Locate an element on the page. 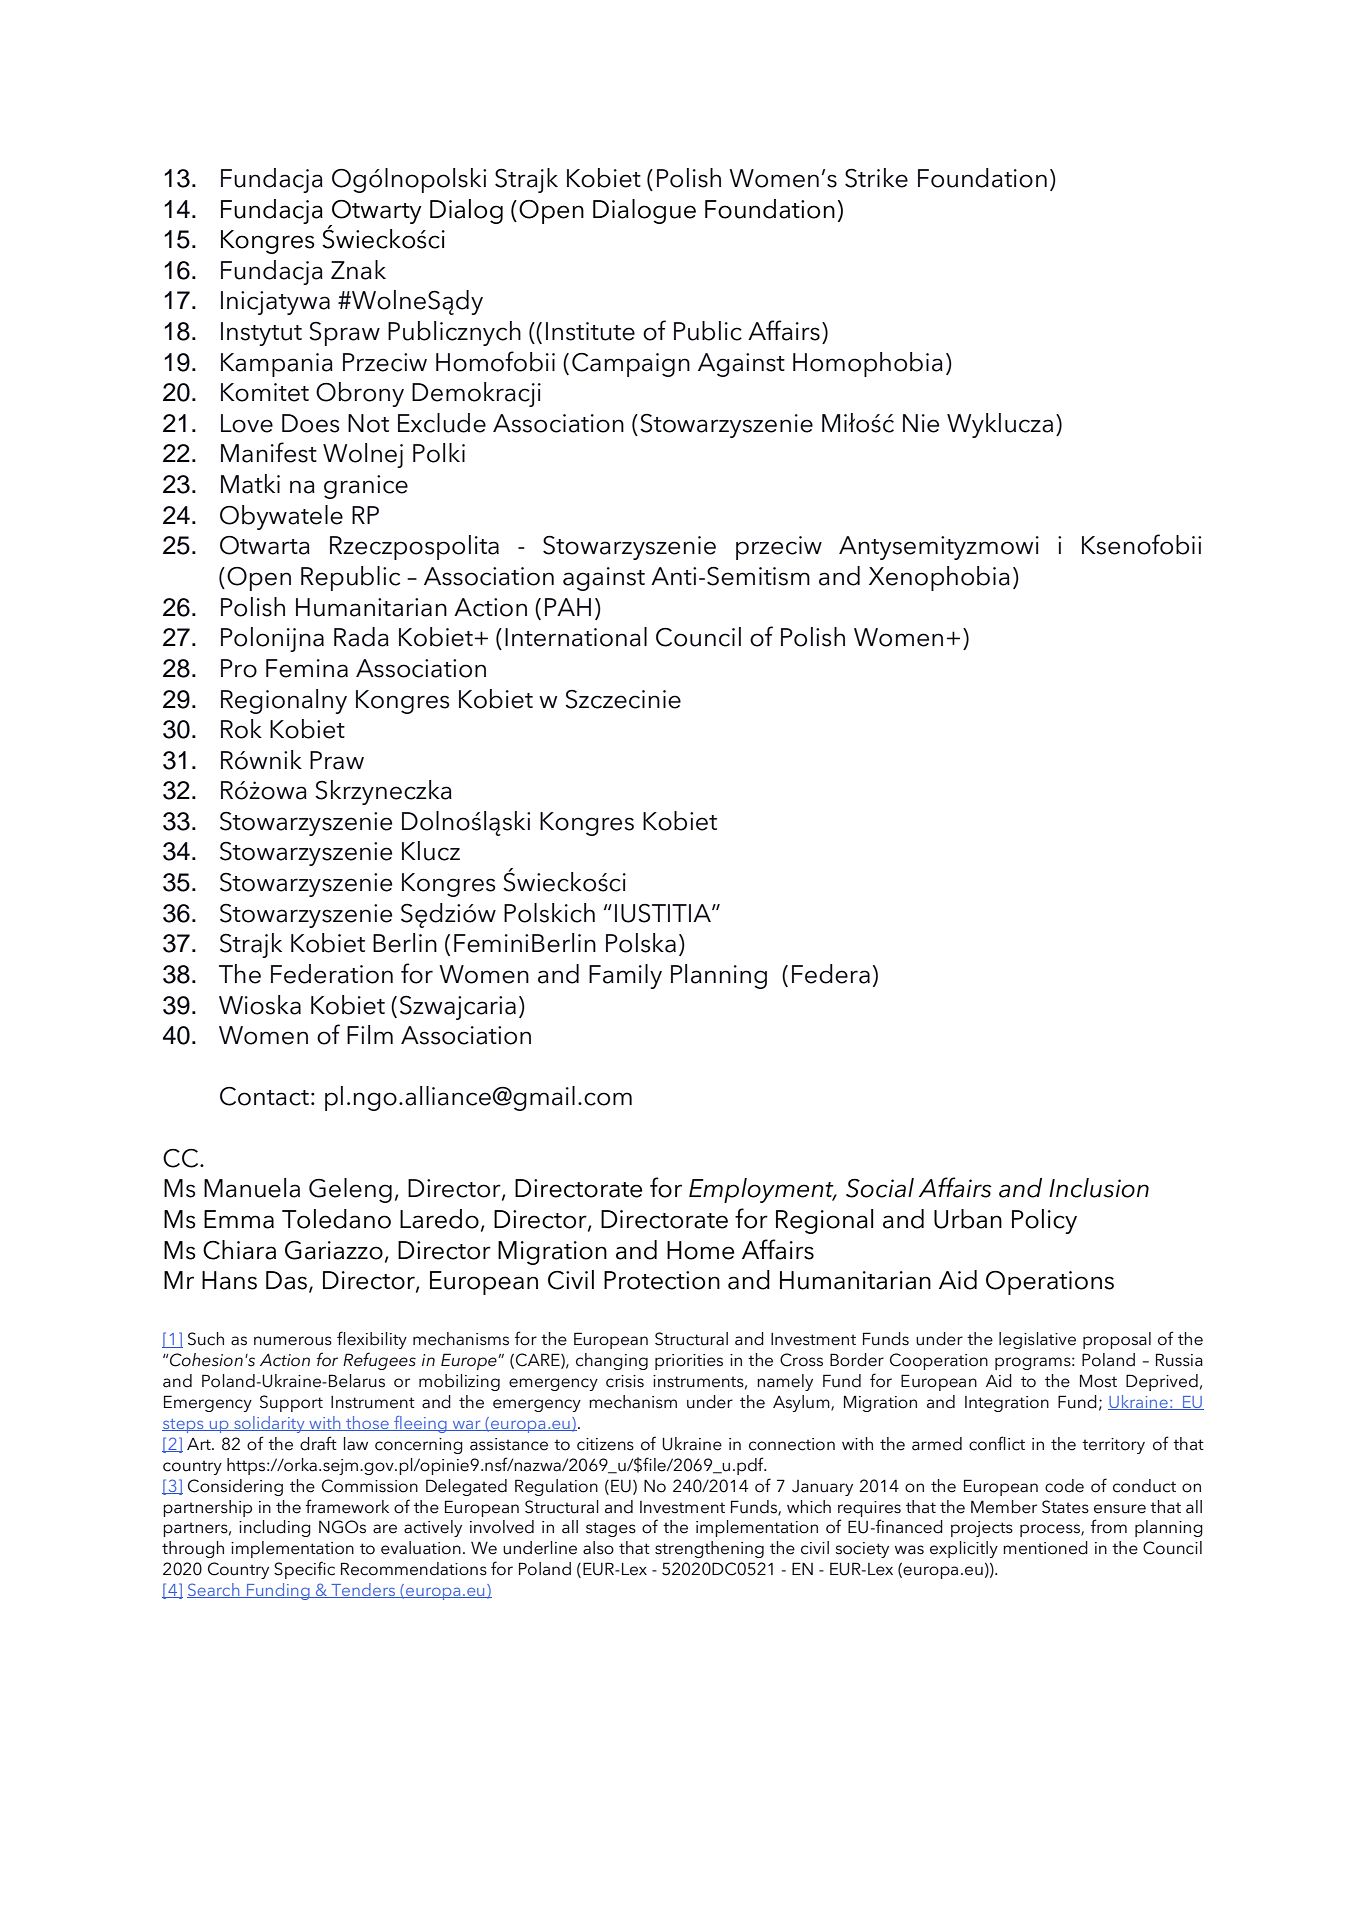 This document has width=1366, height=1932. Emma is located at coordinates (239, 1219).
